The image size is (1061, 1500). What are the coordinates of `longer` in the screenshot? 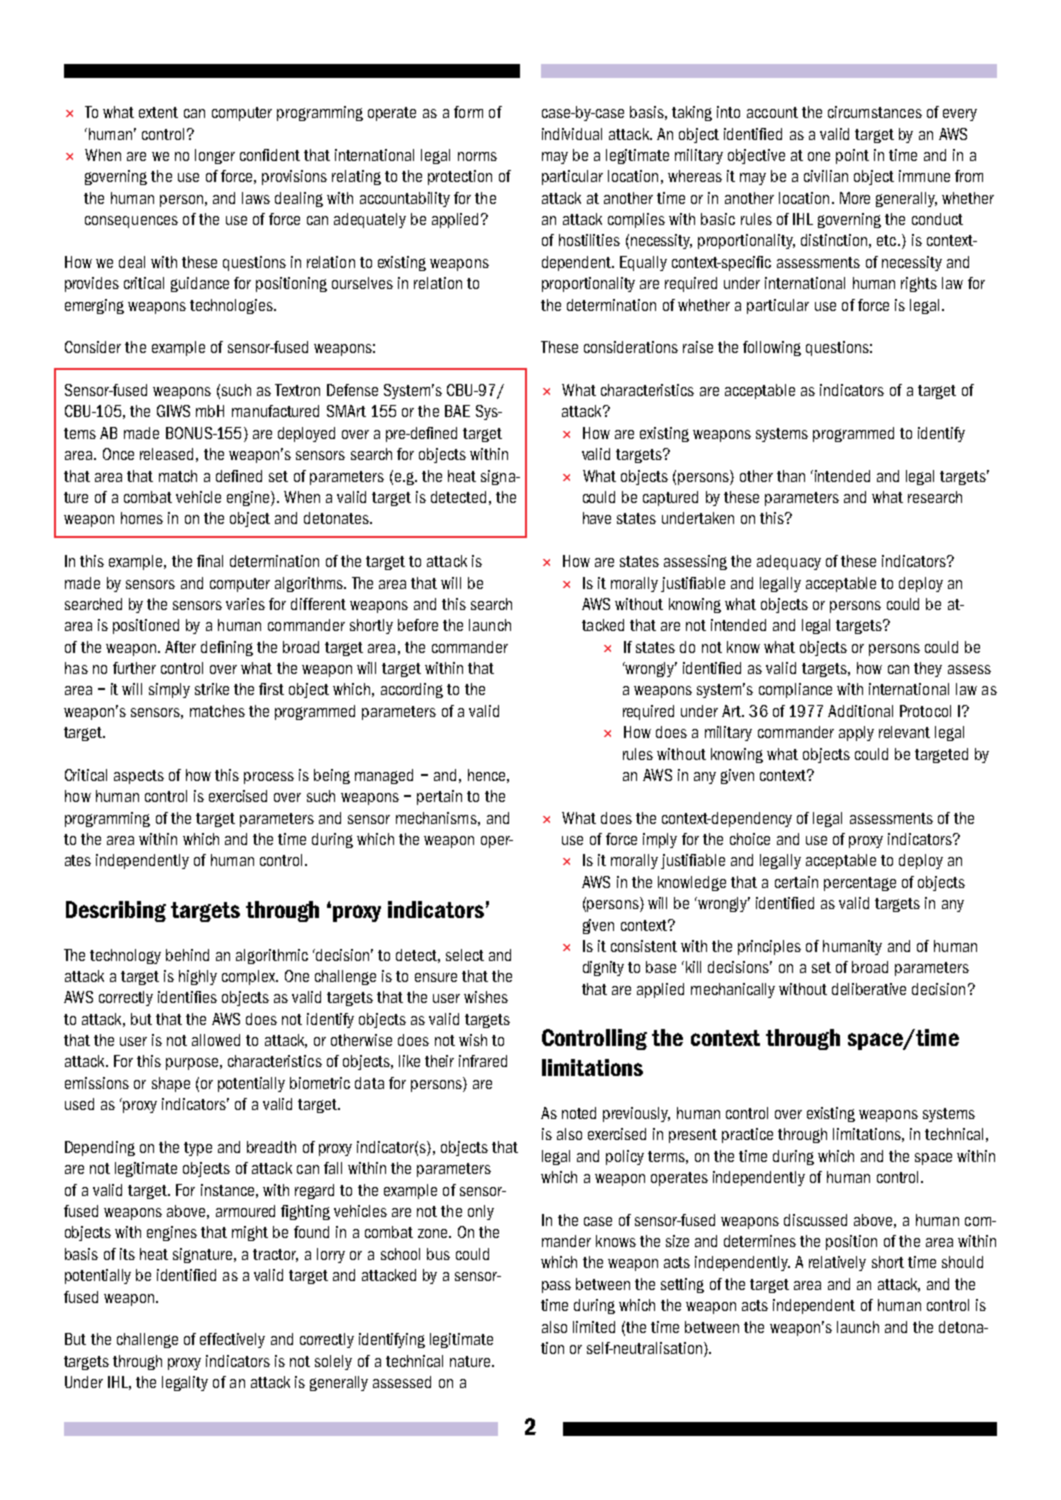 It's located at (215, 156).
